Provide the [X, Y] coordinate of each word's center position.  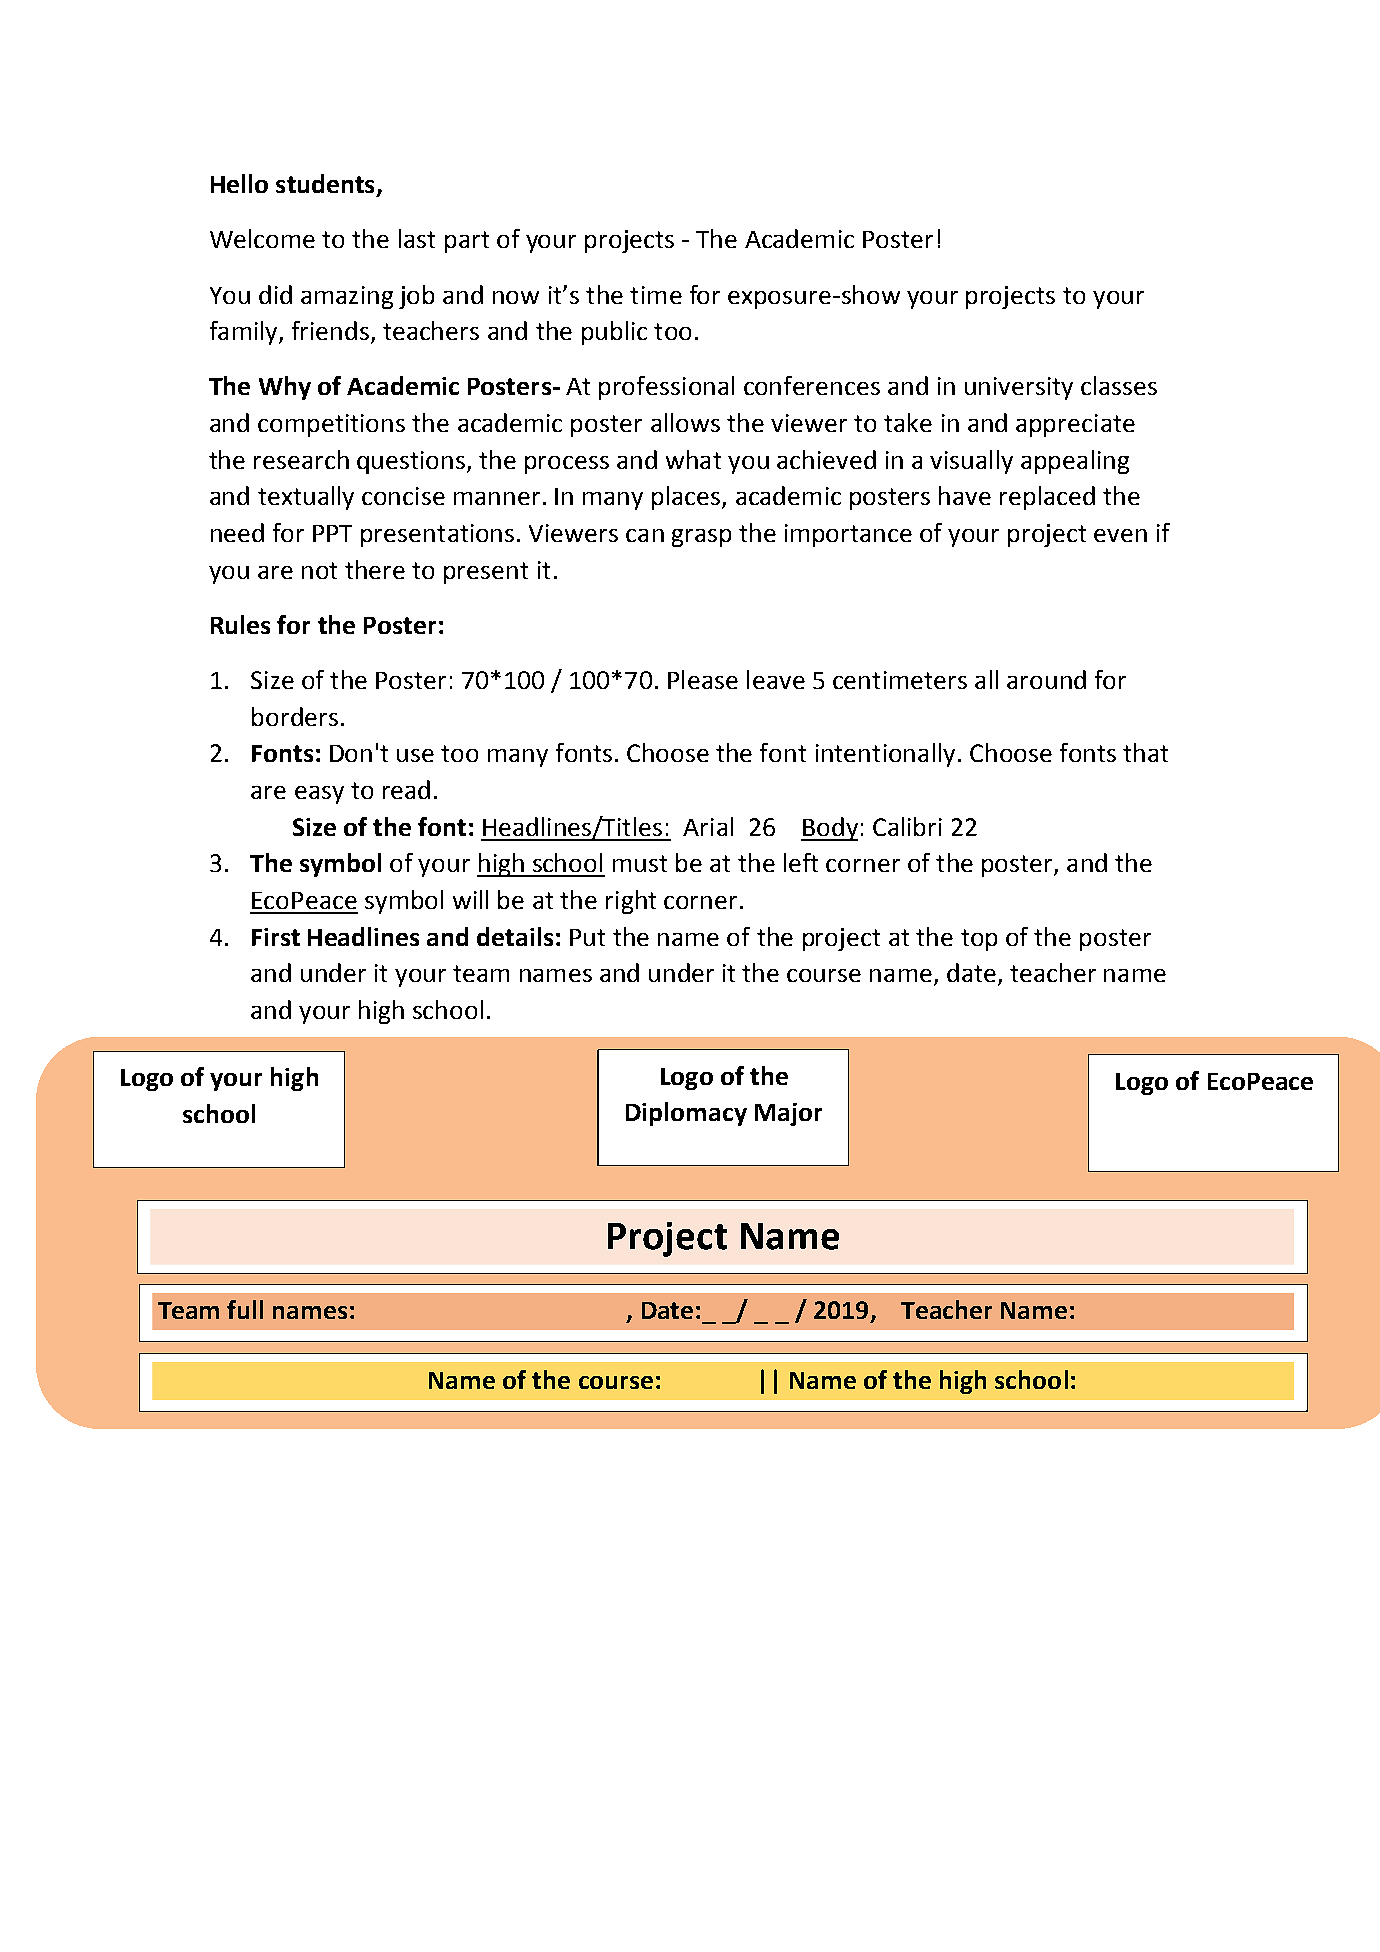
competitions [331, 425]
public [614, 333]
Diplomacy [686, 1114]
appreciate [1075, 425]
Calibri [907, 826]
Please [703, 679]
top [979, 940]
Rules [240, 624]
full [245, 1309]
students [325, 183]
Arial [708, 826]
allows [685, 422]
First [276, 937]
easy [319, 795]
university [1019, 388]
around [1046, 679]
